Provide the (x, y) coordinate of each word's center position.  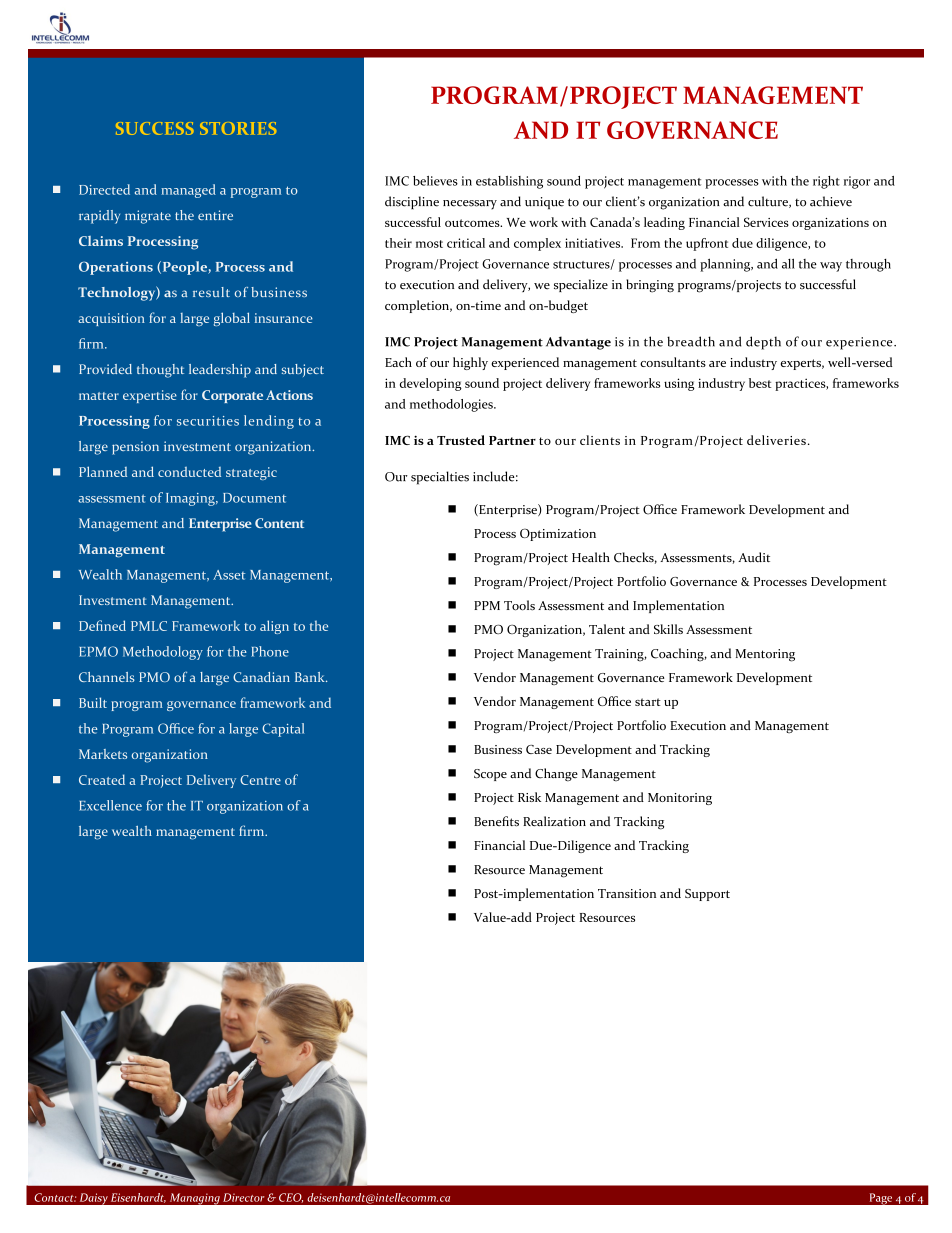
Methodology (163, 653)
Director (243, 1197)
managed (188, 191)
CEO (291, 1198)
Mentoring (765, 655)
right (826, 182)
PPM (487, 605)
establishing (509, 182)
